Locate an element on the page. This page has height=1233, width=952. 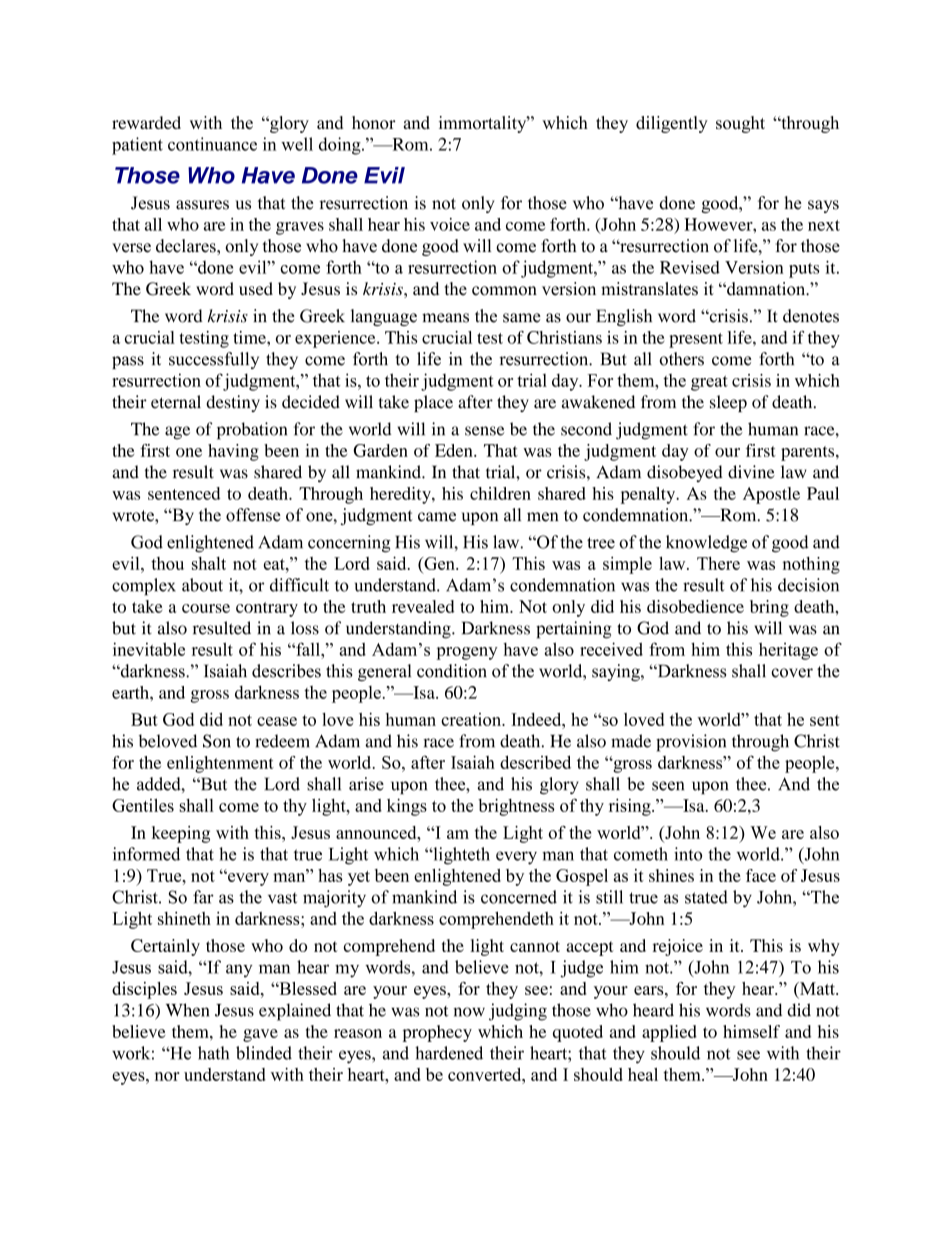
revealed is located at coordinates (423, 606).
